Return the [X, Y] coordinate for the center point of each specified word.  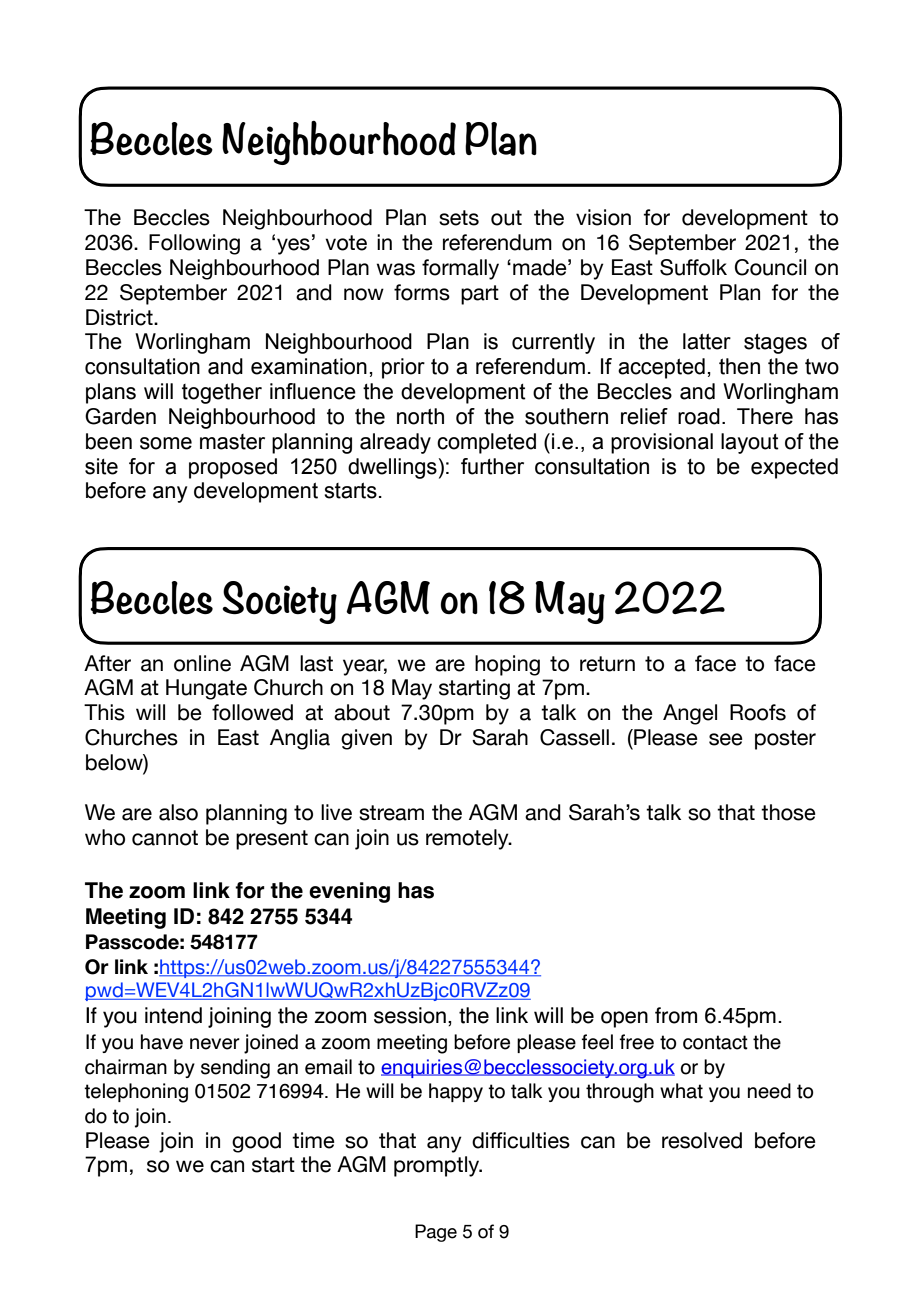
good [256, 1142]
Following [194, 244]
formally [460, 269]
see [726, 739]
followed [252, 712]
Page [436, 1233]
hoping [507, 665]
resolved [702, 1140]
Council [770, 267]
